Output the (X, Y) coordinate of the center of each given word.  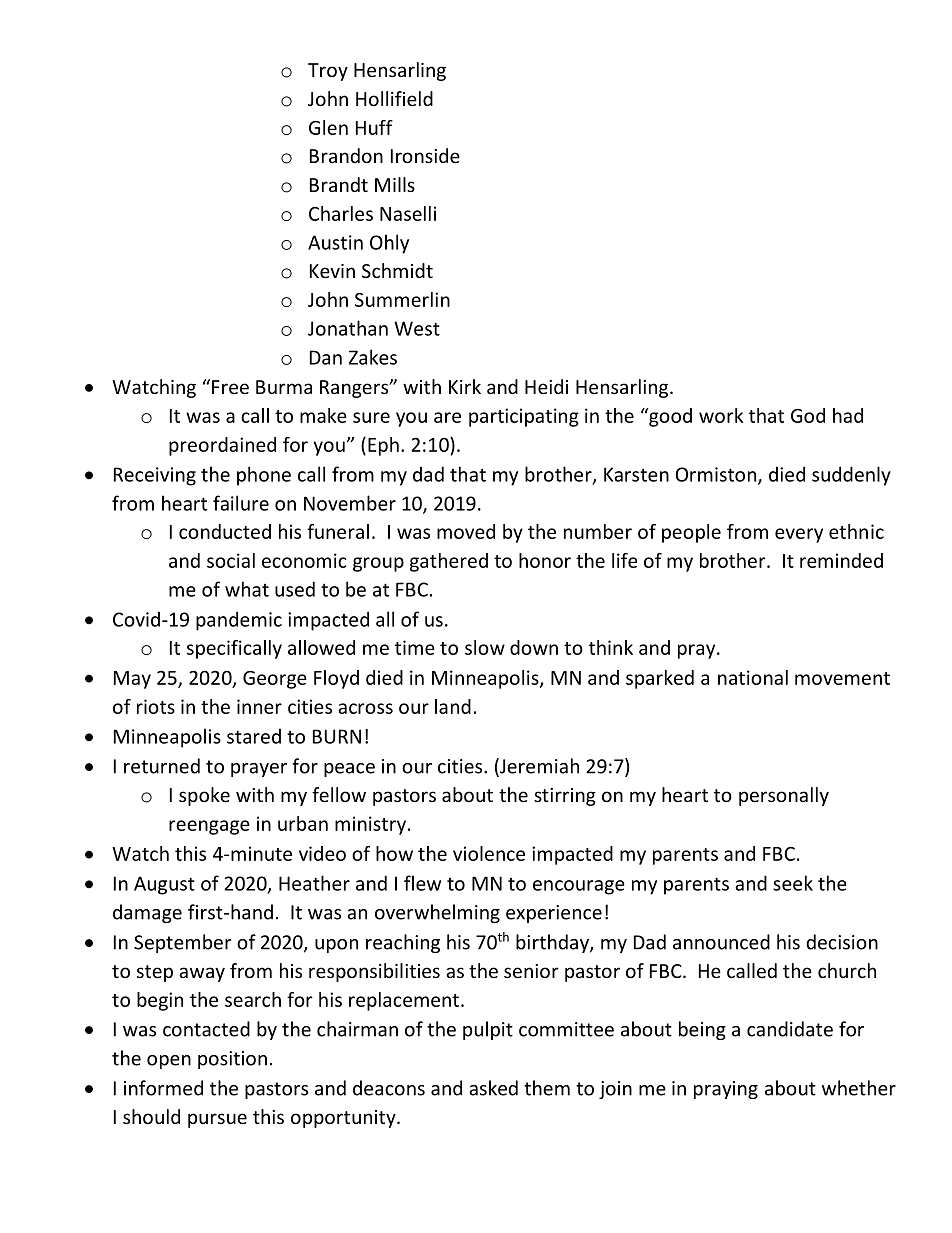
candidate (790, 1029)
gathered (449, 562)
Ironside (425, 155)
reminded (841, 560)
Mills (395, 184)
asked (493, 1088)
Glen (328, 127)
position (232, 1060)
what (247, 589)
